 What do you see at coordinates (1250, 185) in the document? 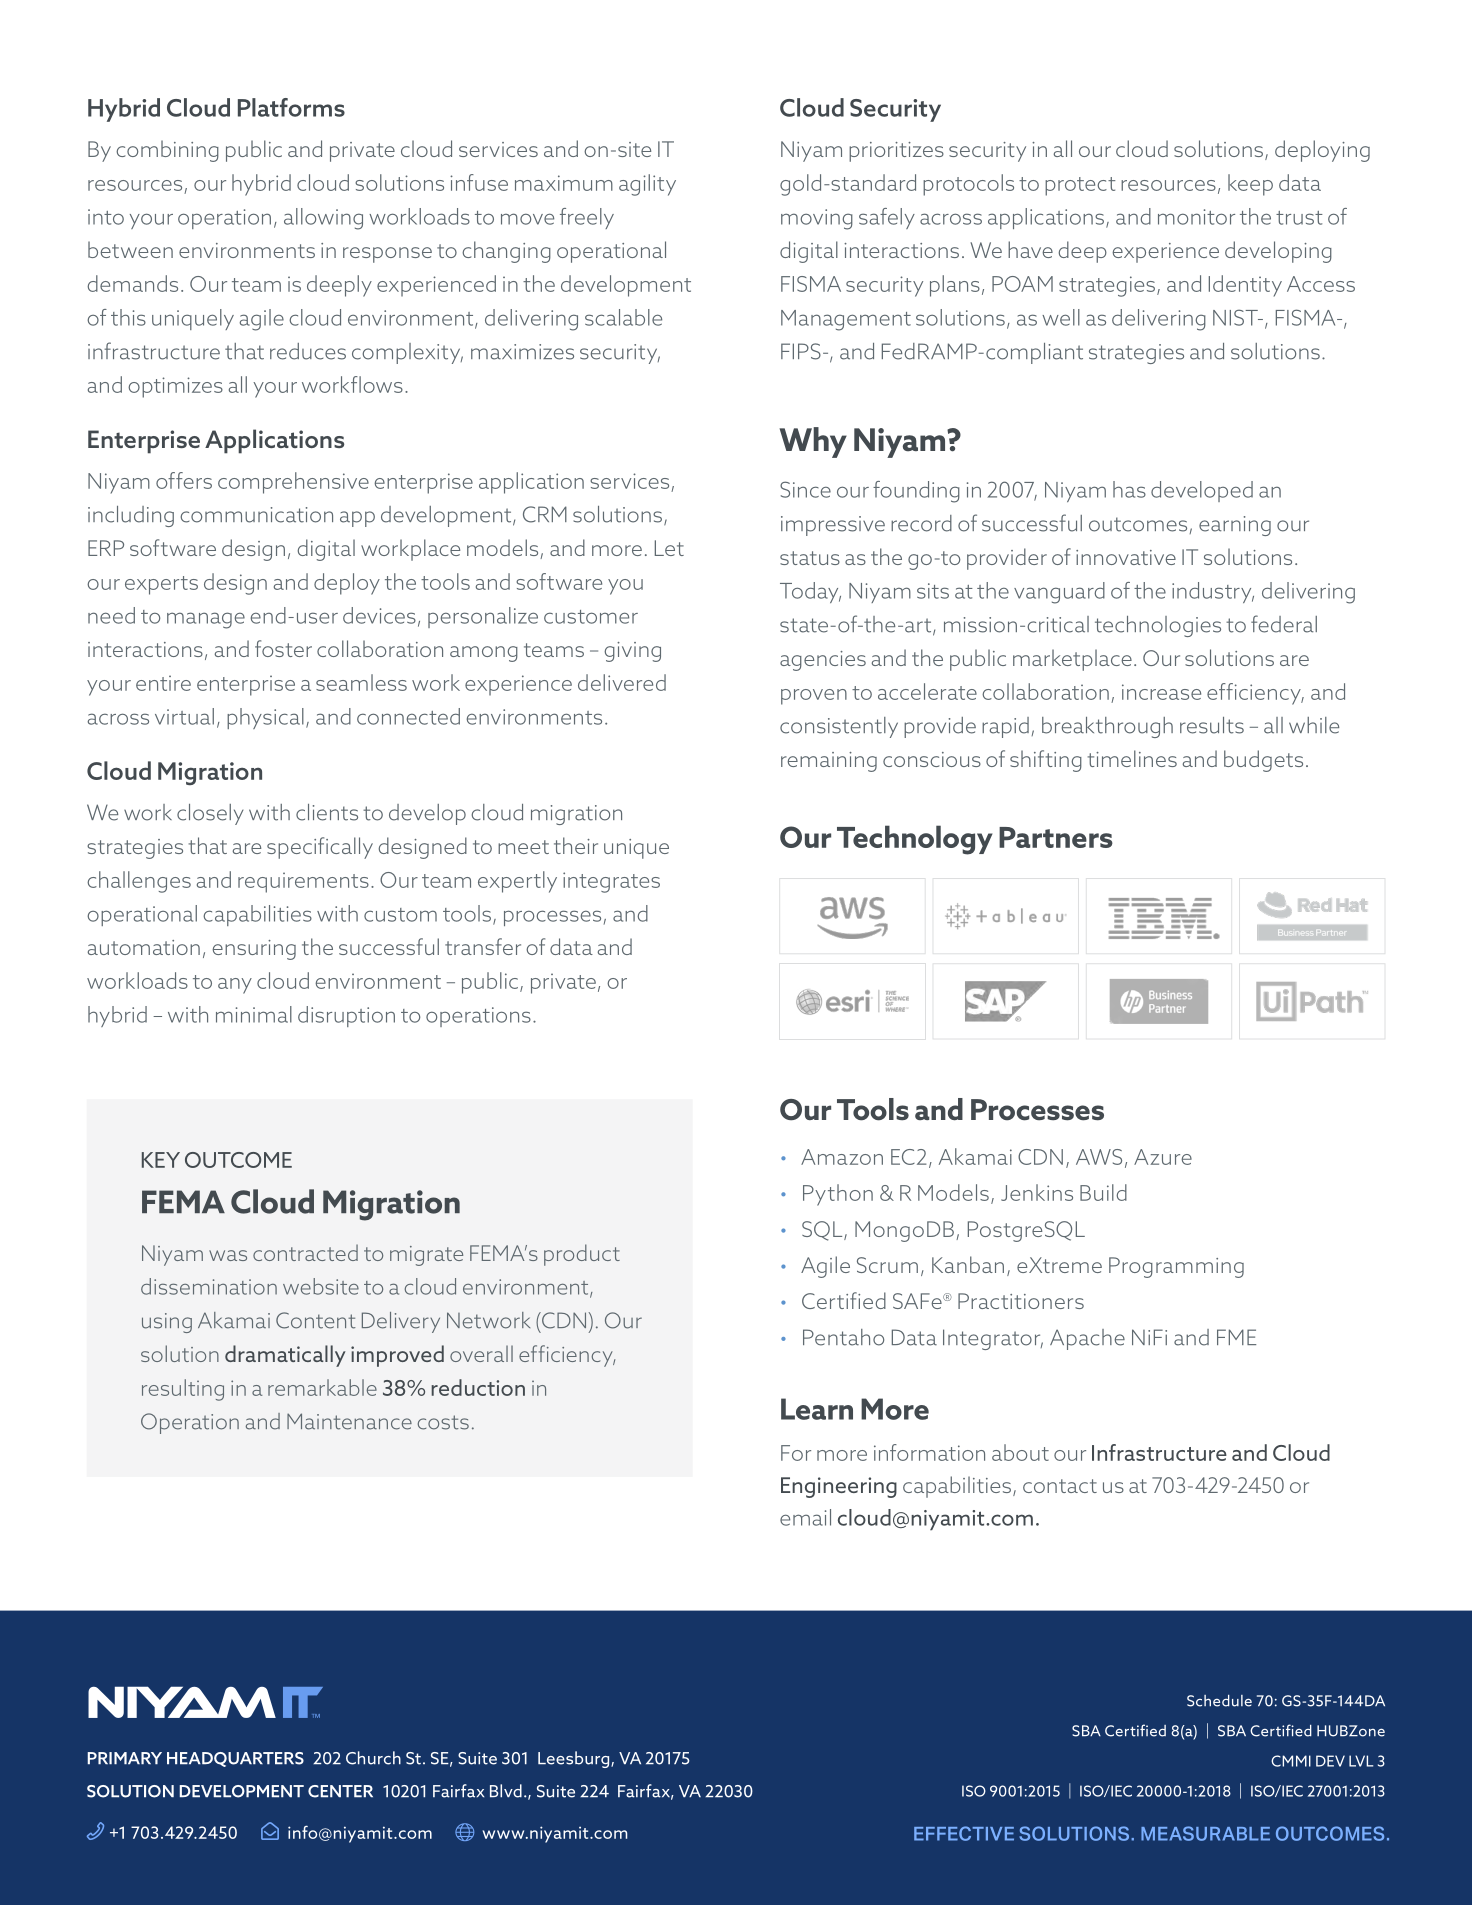
I see `keep` at bounding box center [1250, 185].
